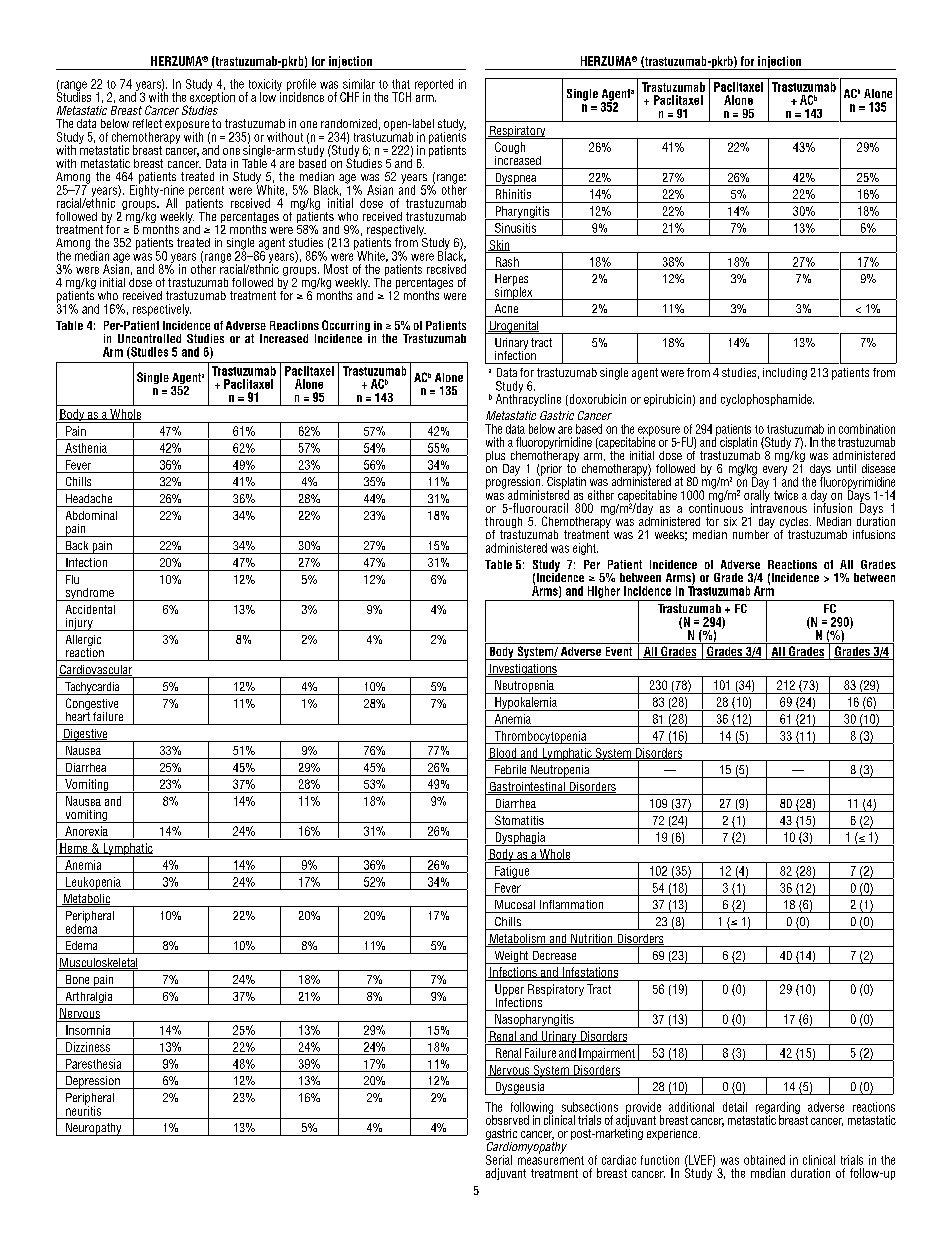  What do you see at coordinates (751, 534) in the document?
I see `number` at bounding box center [751, 534].
